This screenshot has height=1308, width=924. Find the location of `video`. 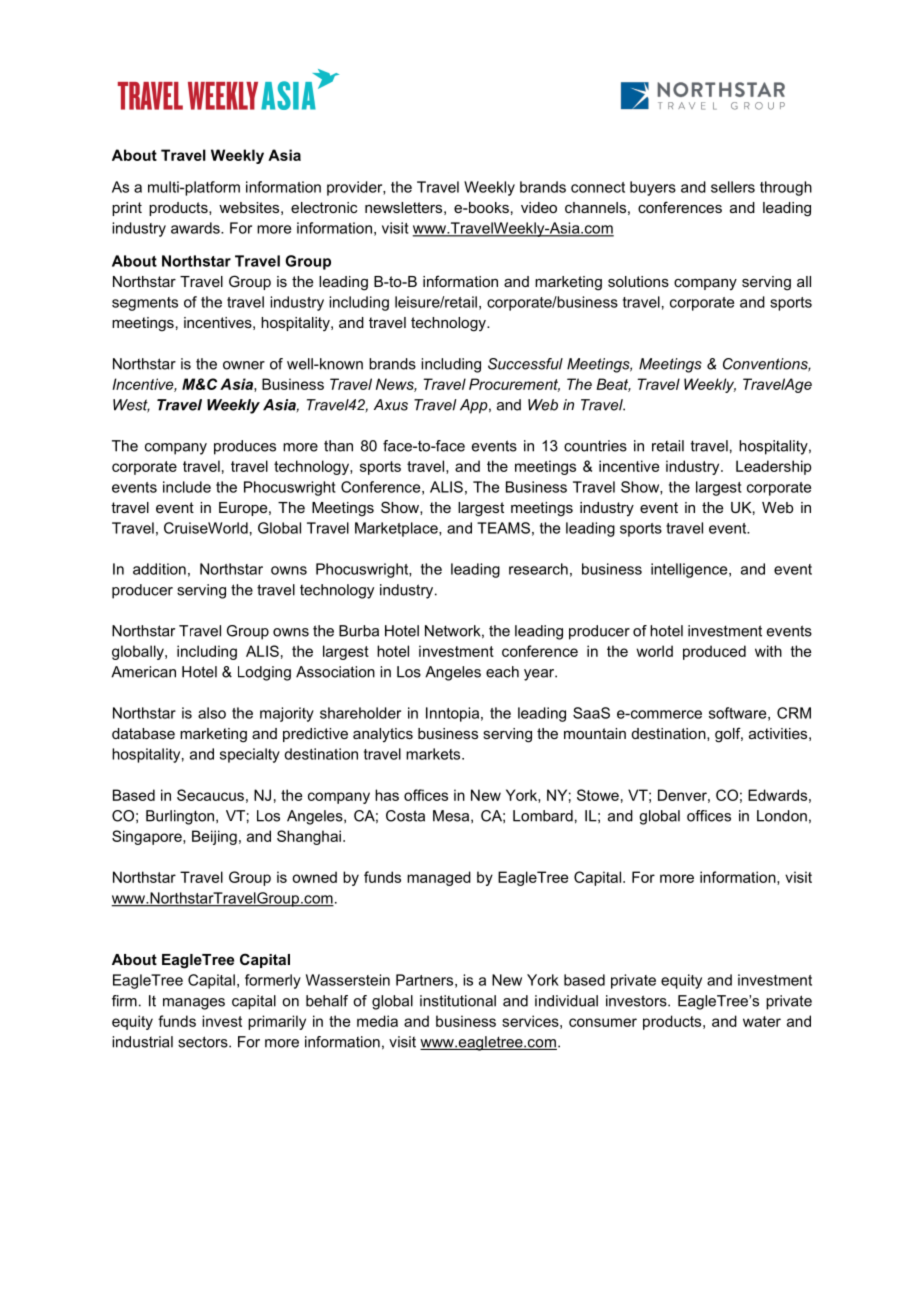

video is located at coordinates (539, 207).
